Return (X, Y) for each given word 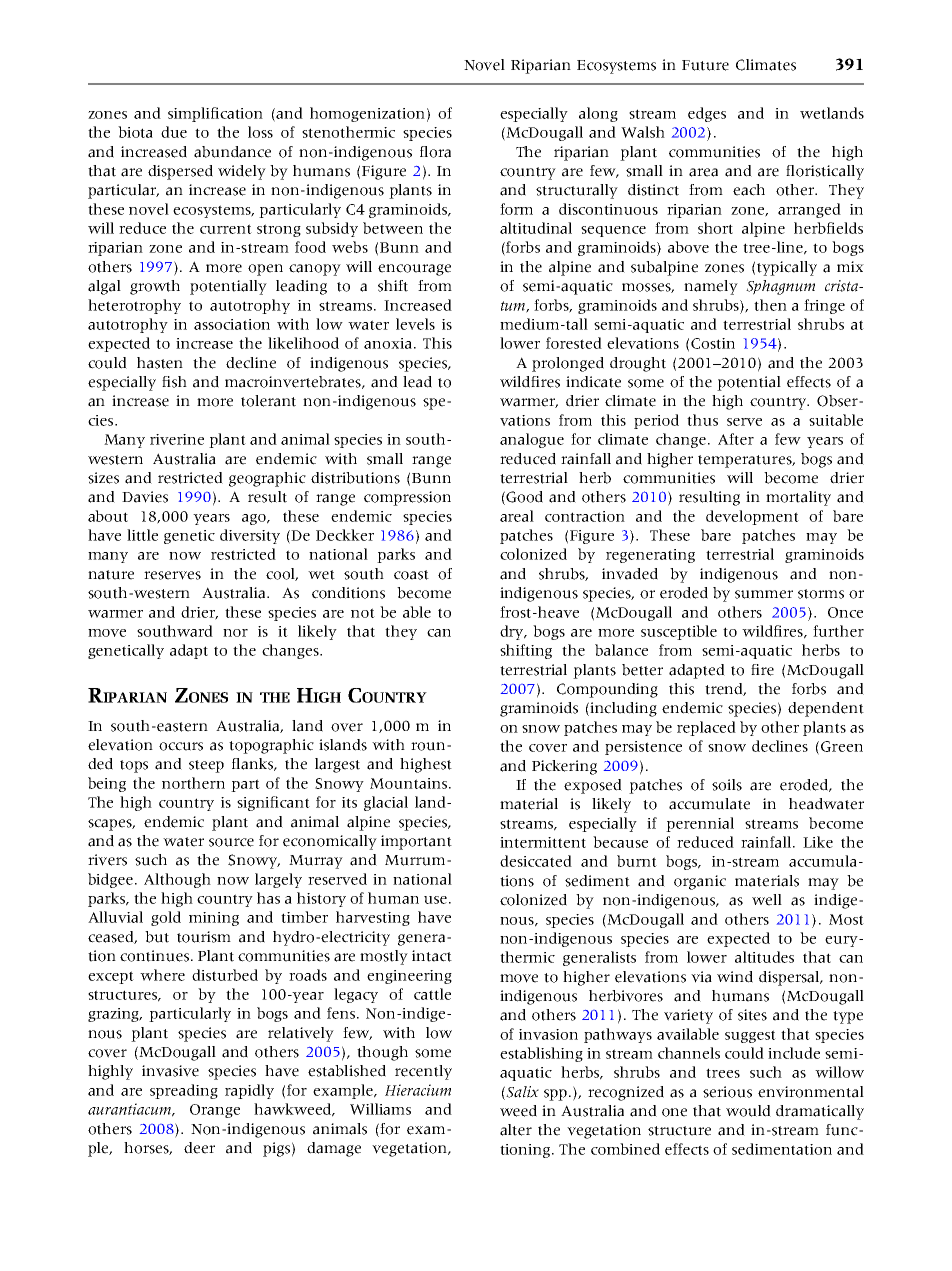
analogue (532, 440)
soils (727, 785)
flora (435, 152)
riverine (177, 439)
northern (193, 783)
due (174, 132)
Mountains (408, 783)
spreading (184, 1091)
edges (707, 114)
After (736, 439)
